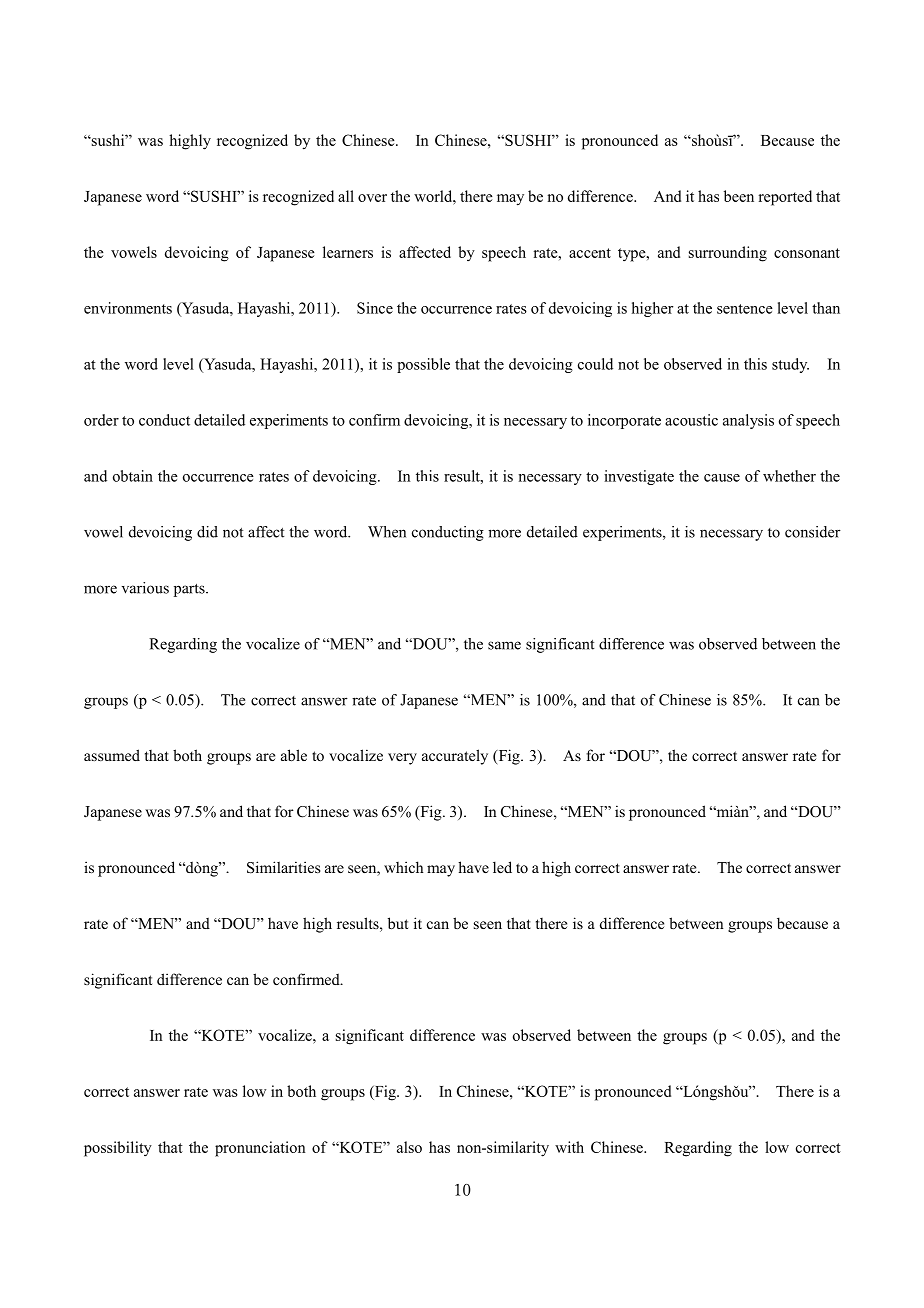 The height and width of the screenshot is (1308, 924). What do you see at coordinates (190, 590) in the screenshot?
I see `parts` at bounding box center [190, 590].
